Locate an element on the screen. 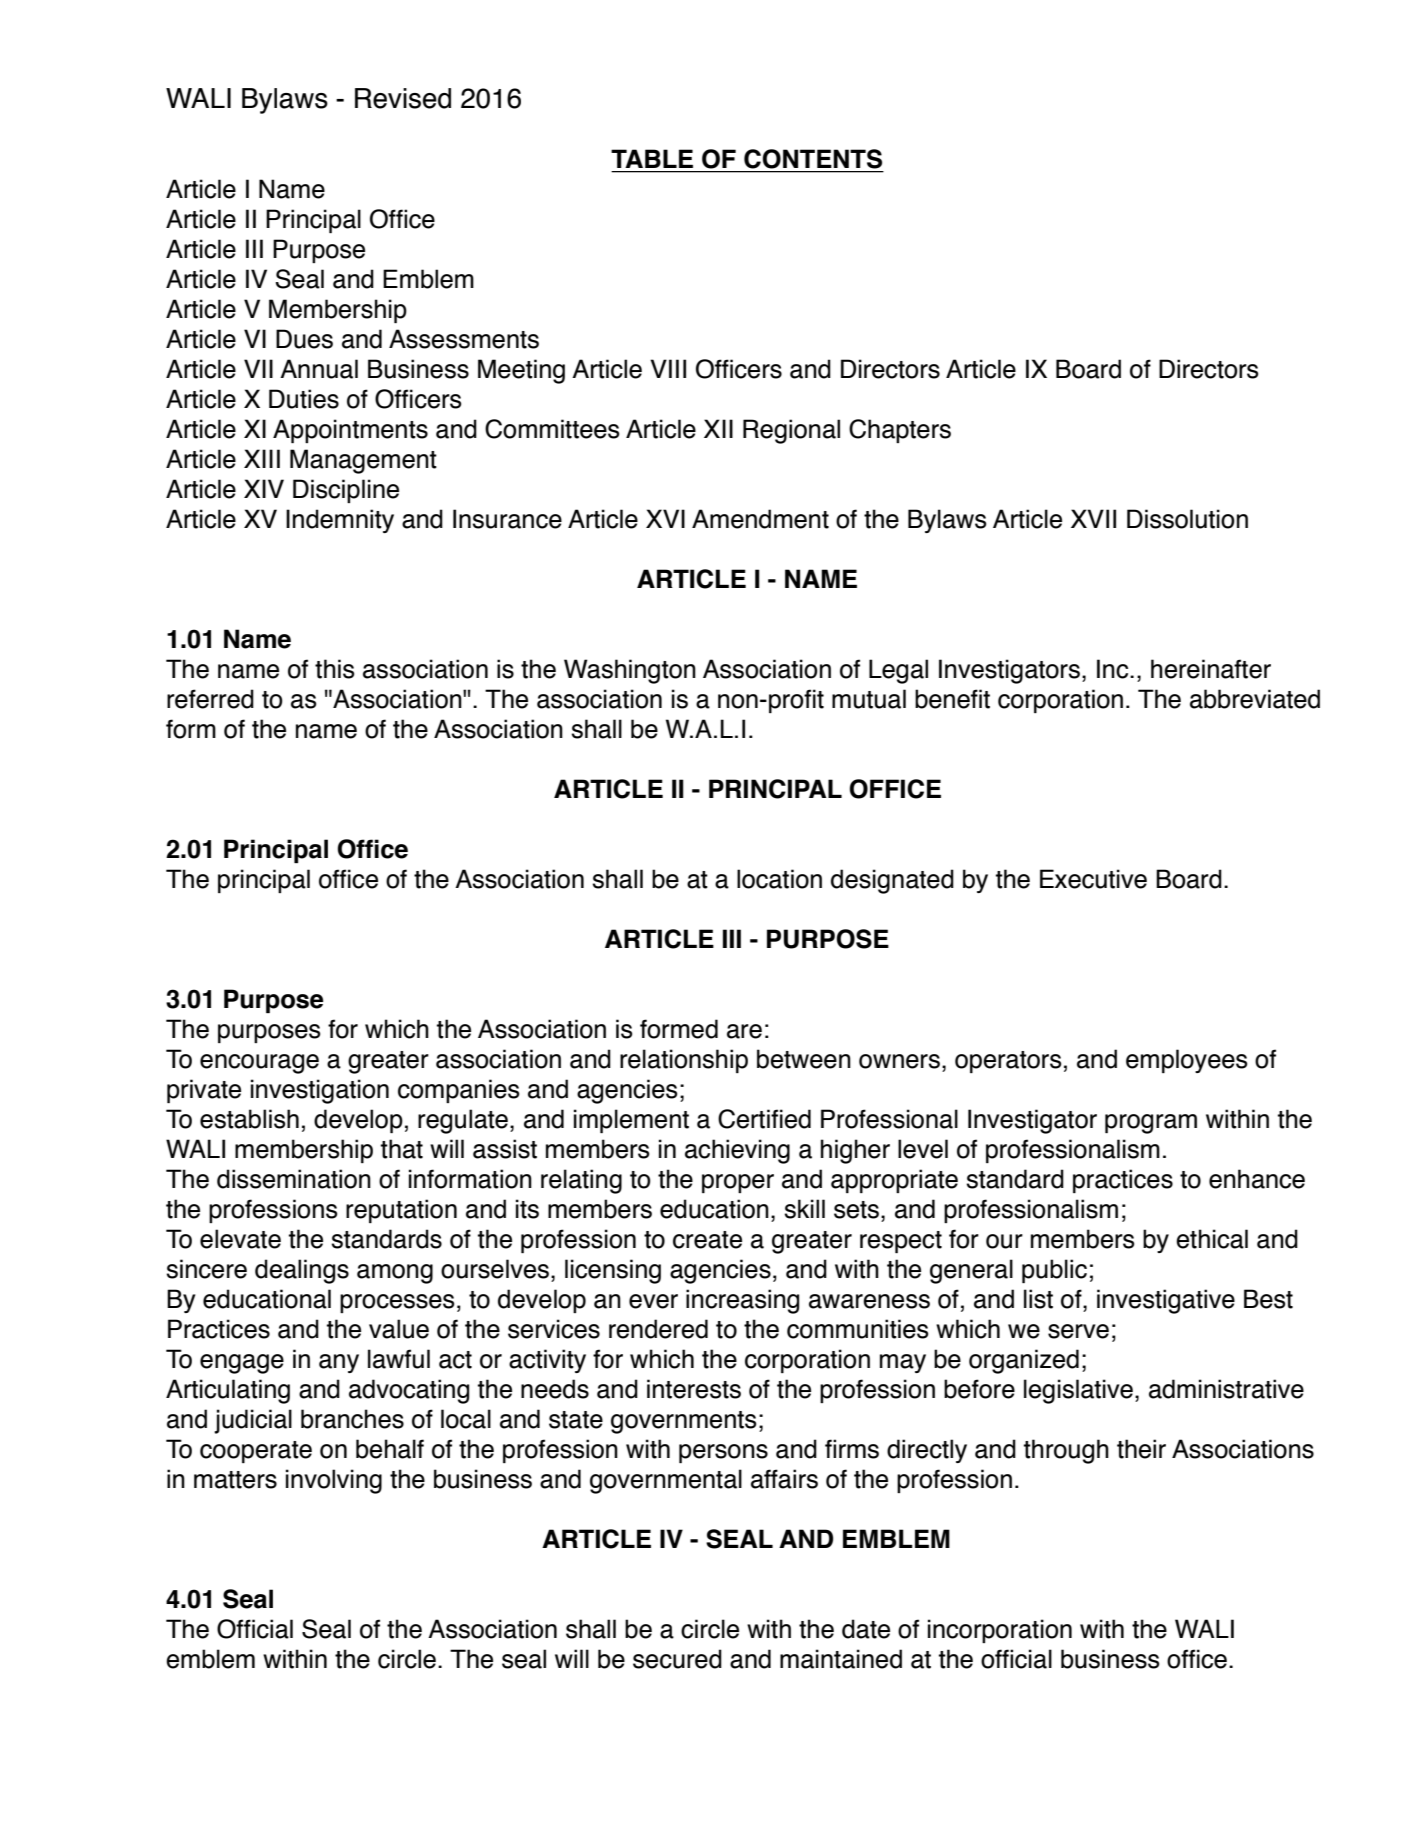 This screenshot has width=1412, height=1827. VIII is located at coordinates (668, 368).
